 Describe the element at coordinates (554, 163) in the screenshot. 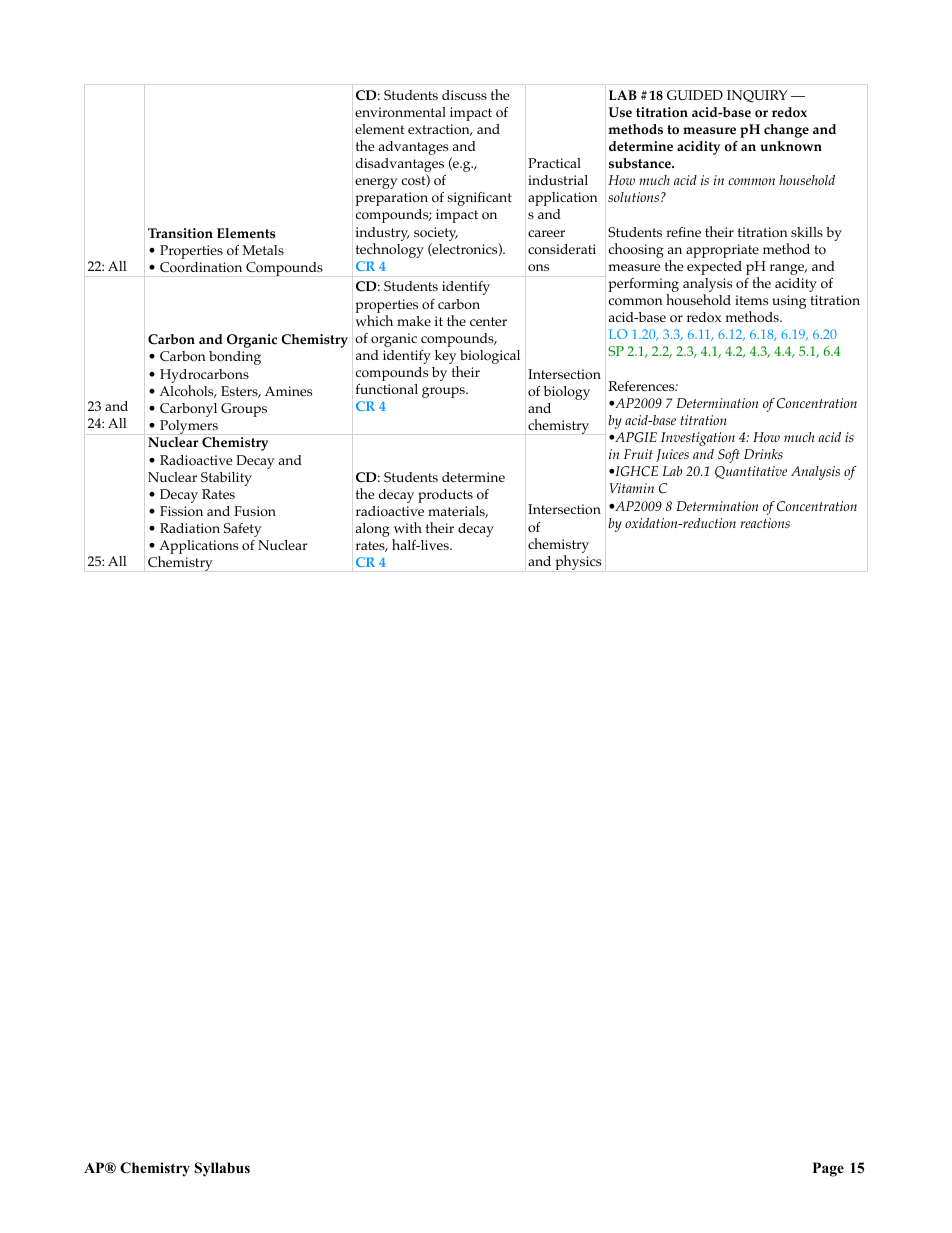

I see `Practical` at that location.
